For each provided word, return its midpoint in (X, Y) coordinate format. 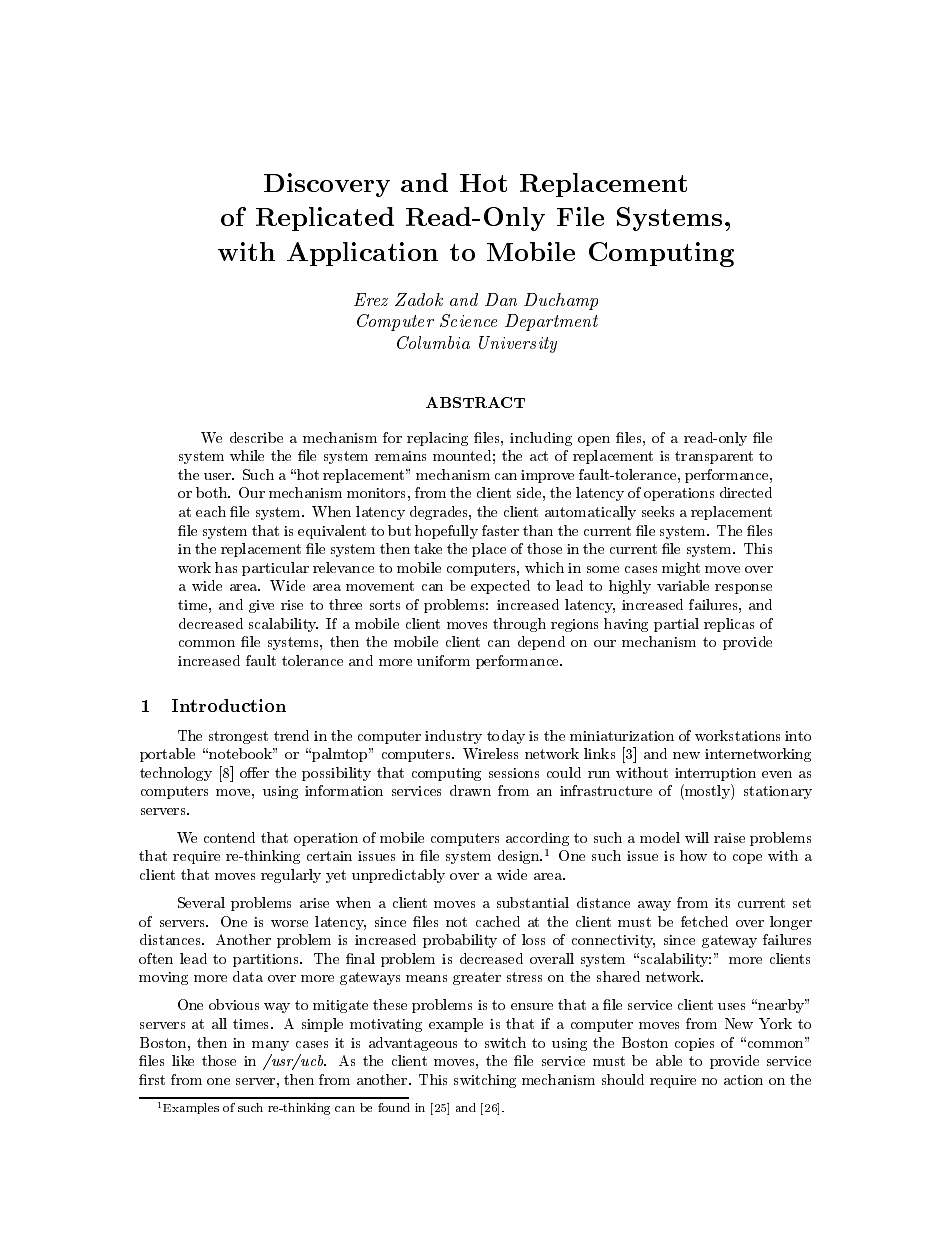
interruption (715, 774)
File (580, 216)
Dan (501, 299)
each (211, 511)
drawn (470, 790)
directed (746, 492)
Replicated (325, 219)
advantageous (413, 1044)
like (183, 1060)
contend (229, 837)
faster (500, 530)
